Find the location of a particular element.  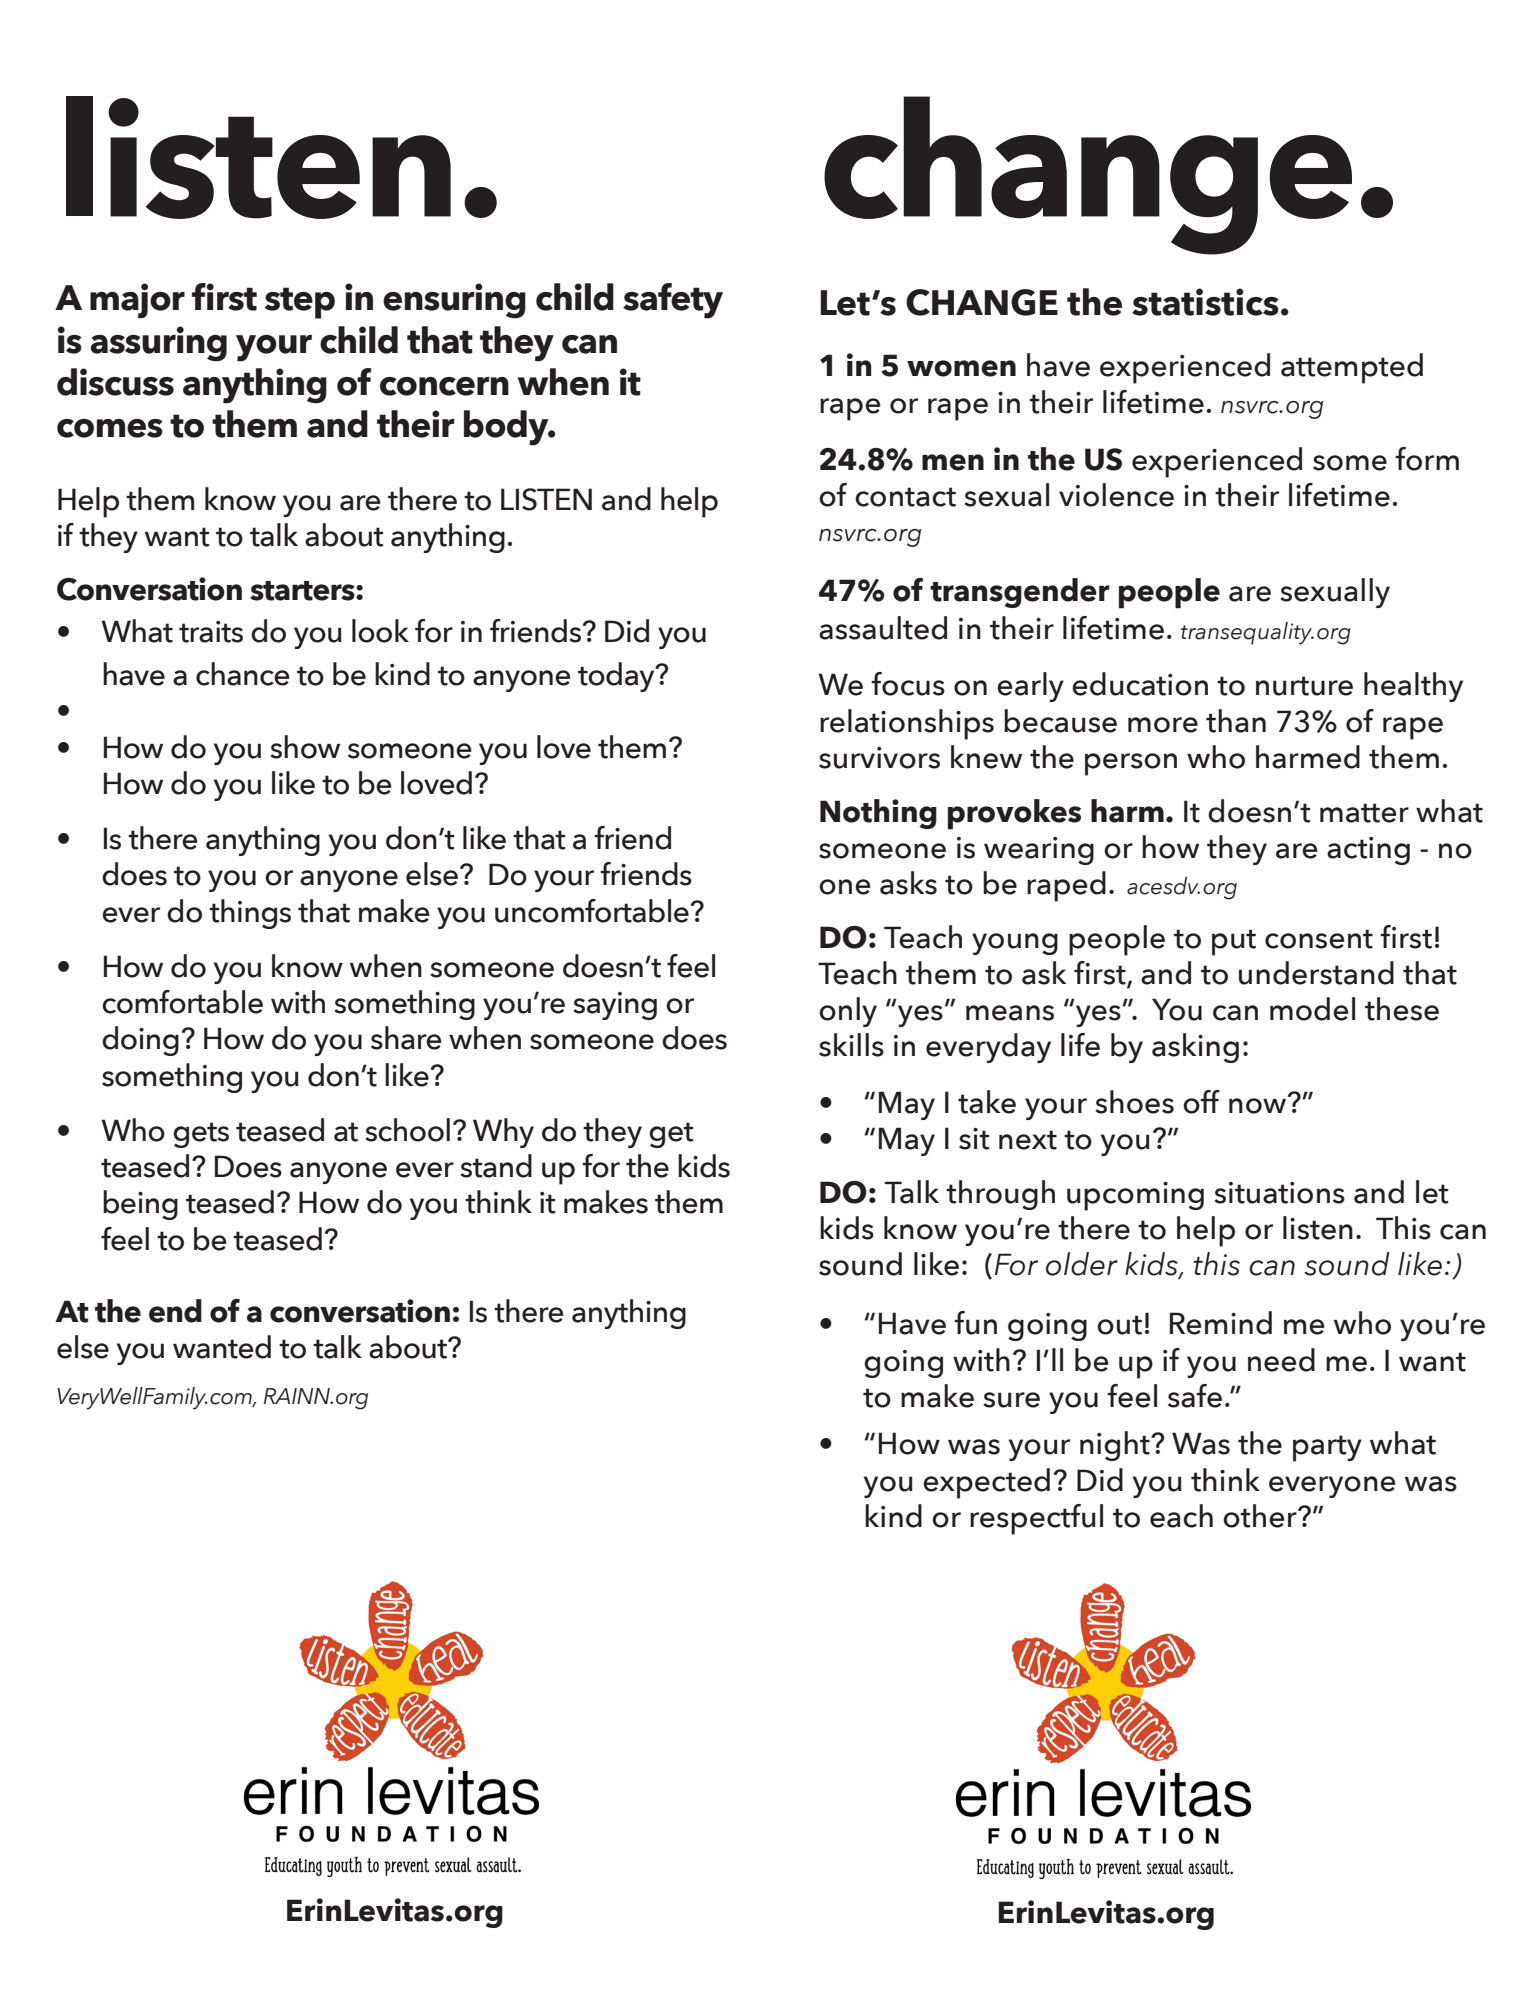

expected is located at coordinates (986, 1483).
